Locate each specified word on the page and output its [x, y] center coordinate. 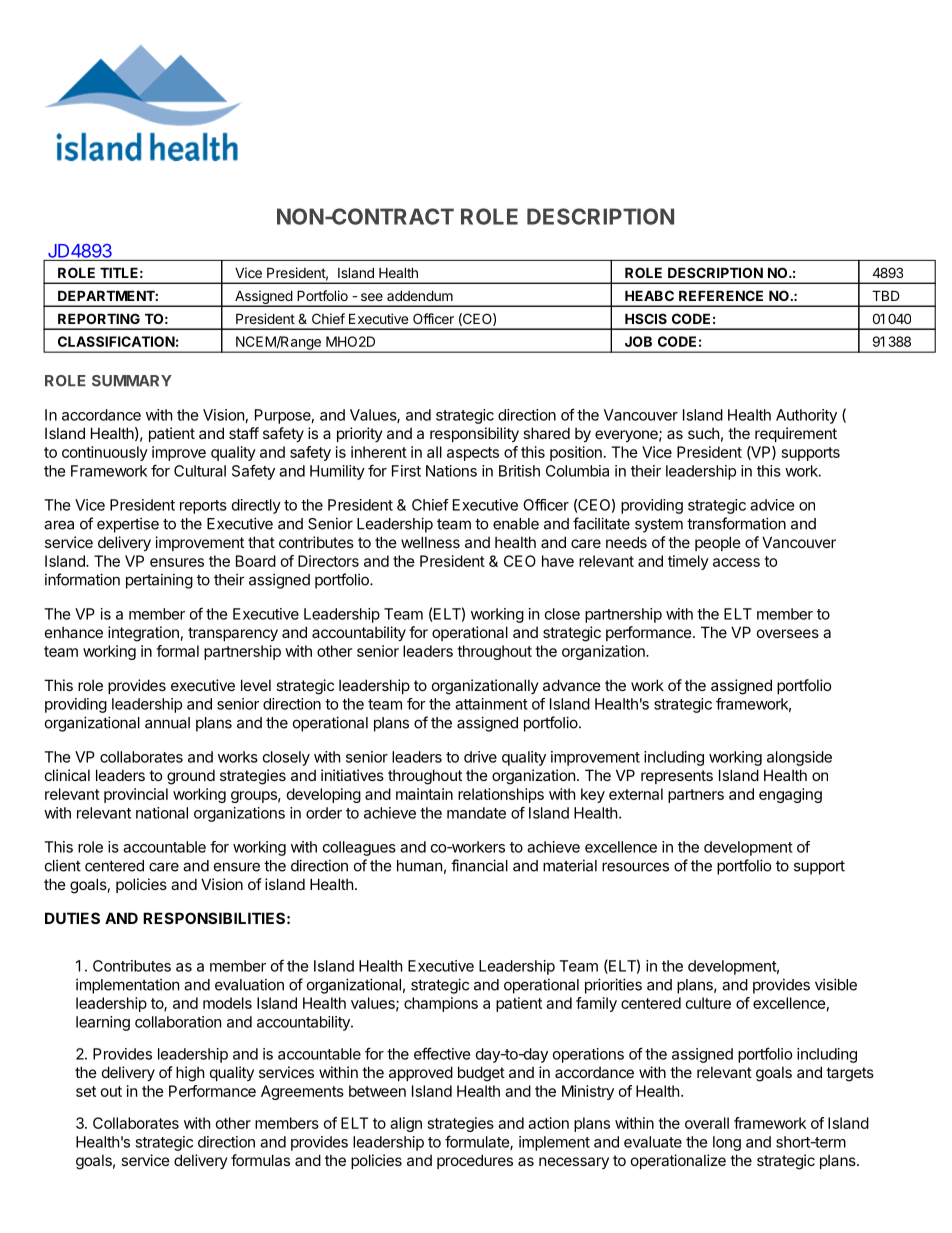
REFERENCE [721, 295]
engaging [790, 795]
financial [479, 865]
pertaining [159, 581]
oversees [788, 633]
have [558, 561]
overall [707, 1123]
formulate [478, 1142]
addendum [420, 295]
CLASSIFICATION [116, 341]
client [63, 866]
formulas [260, 1160]
